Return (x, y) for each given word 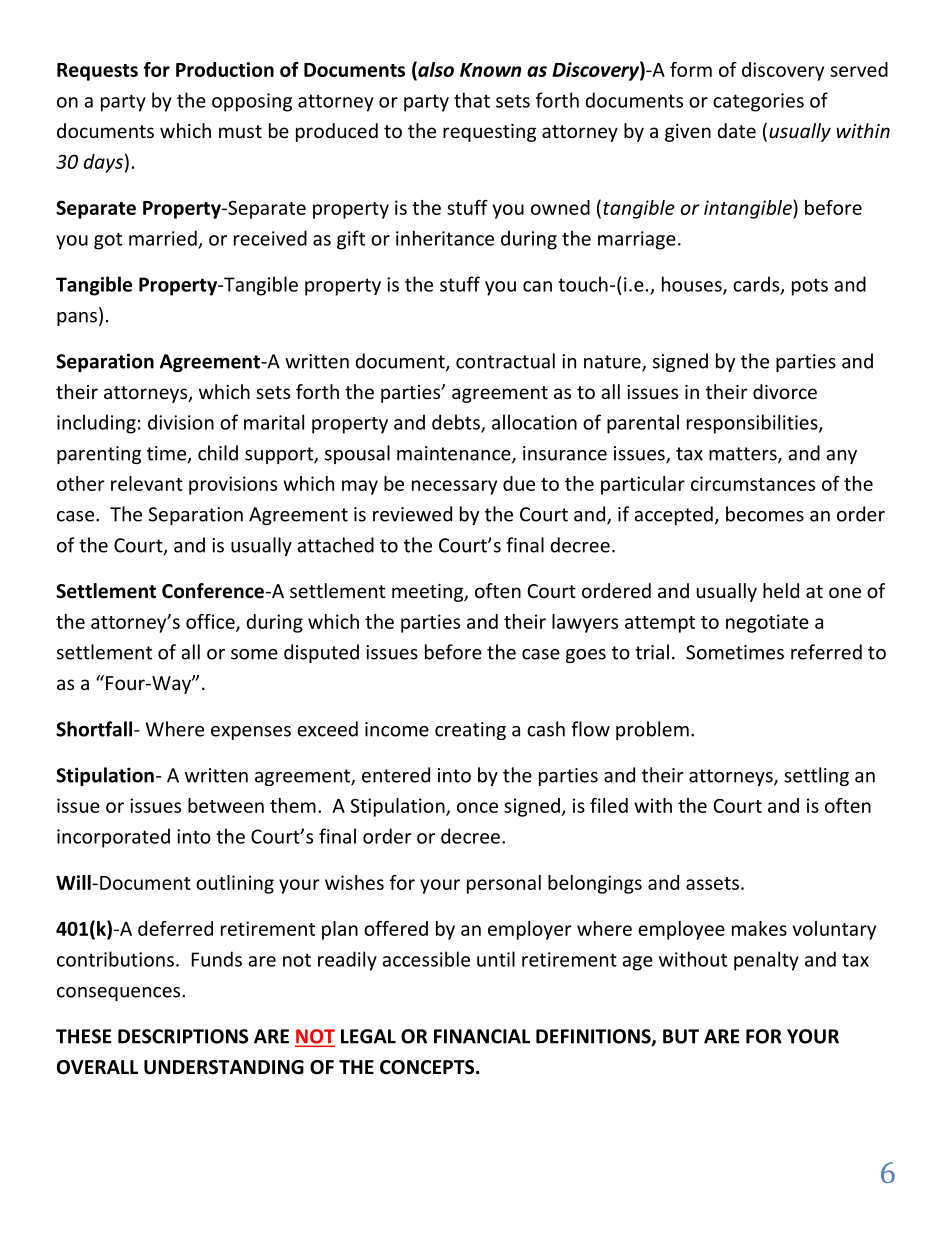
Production (225, 69)
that (472, 100)
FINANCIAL (482, 1036)
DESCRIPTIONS (183, 1036)
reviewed (412, 514)
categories (758, 102)
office (211, 622)
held (781, 590)
